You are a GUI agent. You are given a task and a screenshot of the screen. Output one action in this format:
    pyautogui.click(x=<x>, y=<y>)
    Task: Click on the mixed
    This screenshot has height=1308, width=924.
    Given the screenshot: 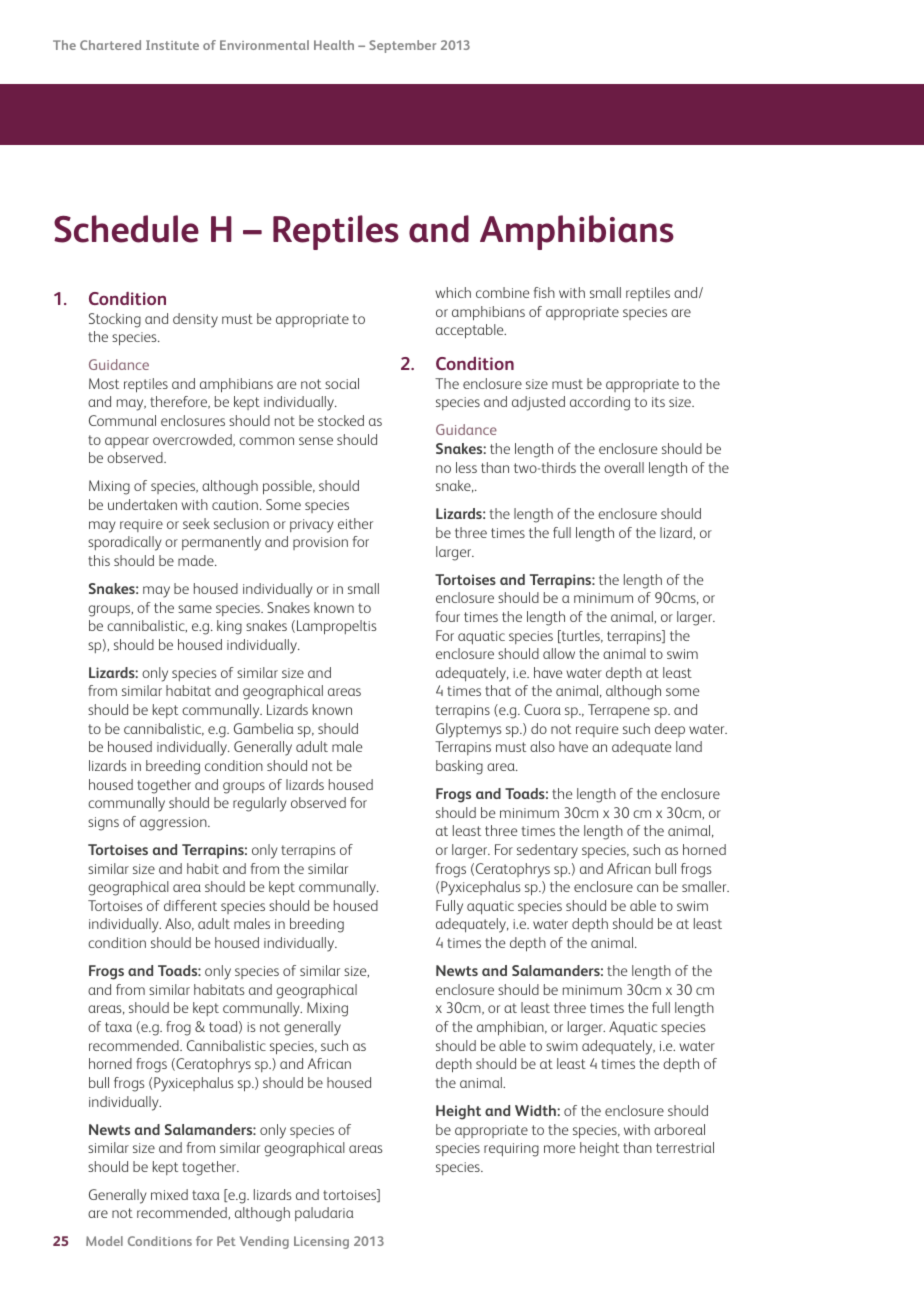 What is the action you would take?
    pyautogui.click(x=169, y=1194)
